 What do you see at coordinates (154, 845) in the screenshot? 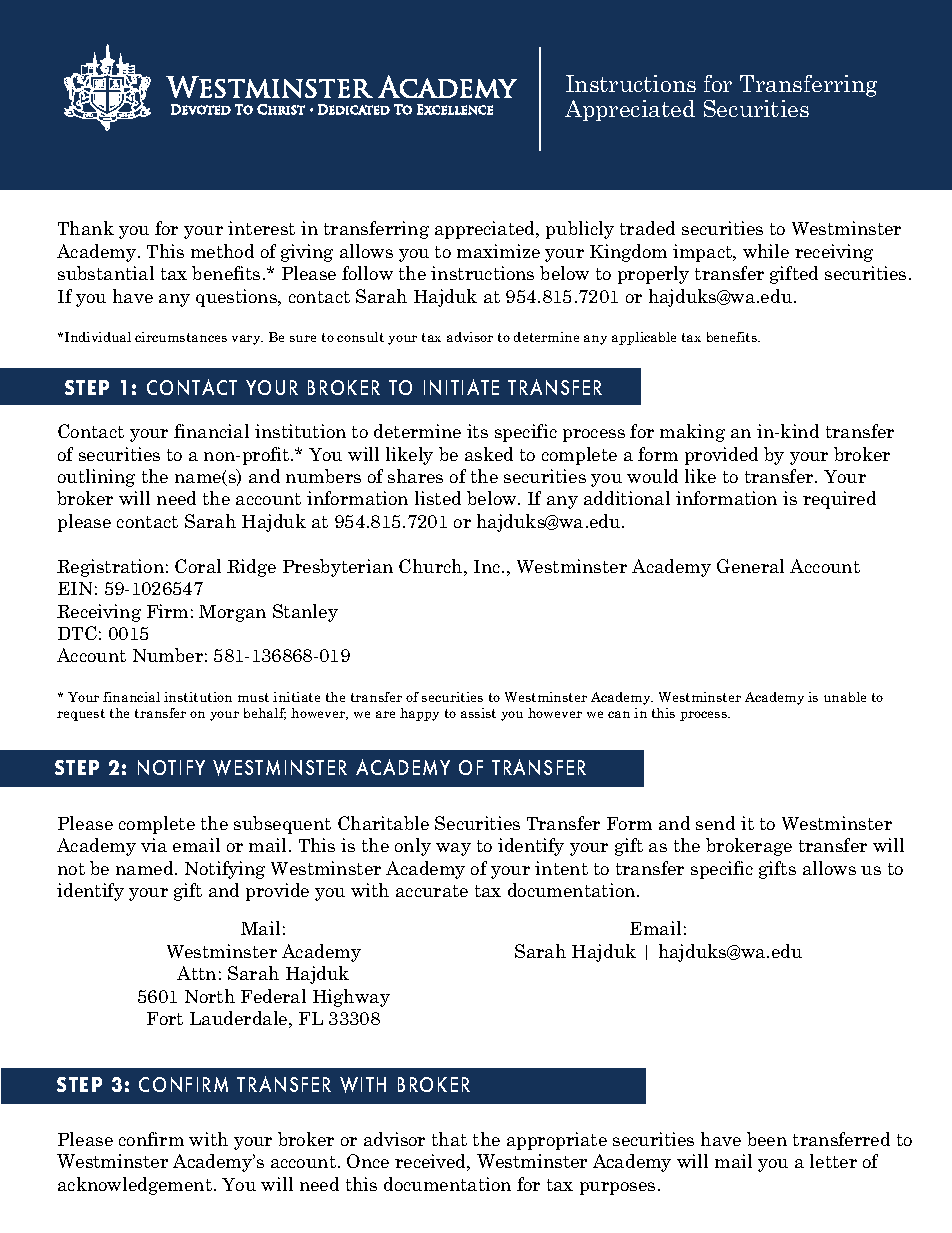
I see `via` at bounding box center [154, 845].
